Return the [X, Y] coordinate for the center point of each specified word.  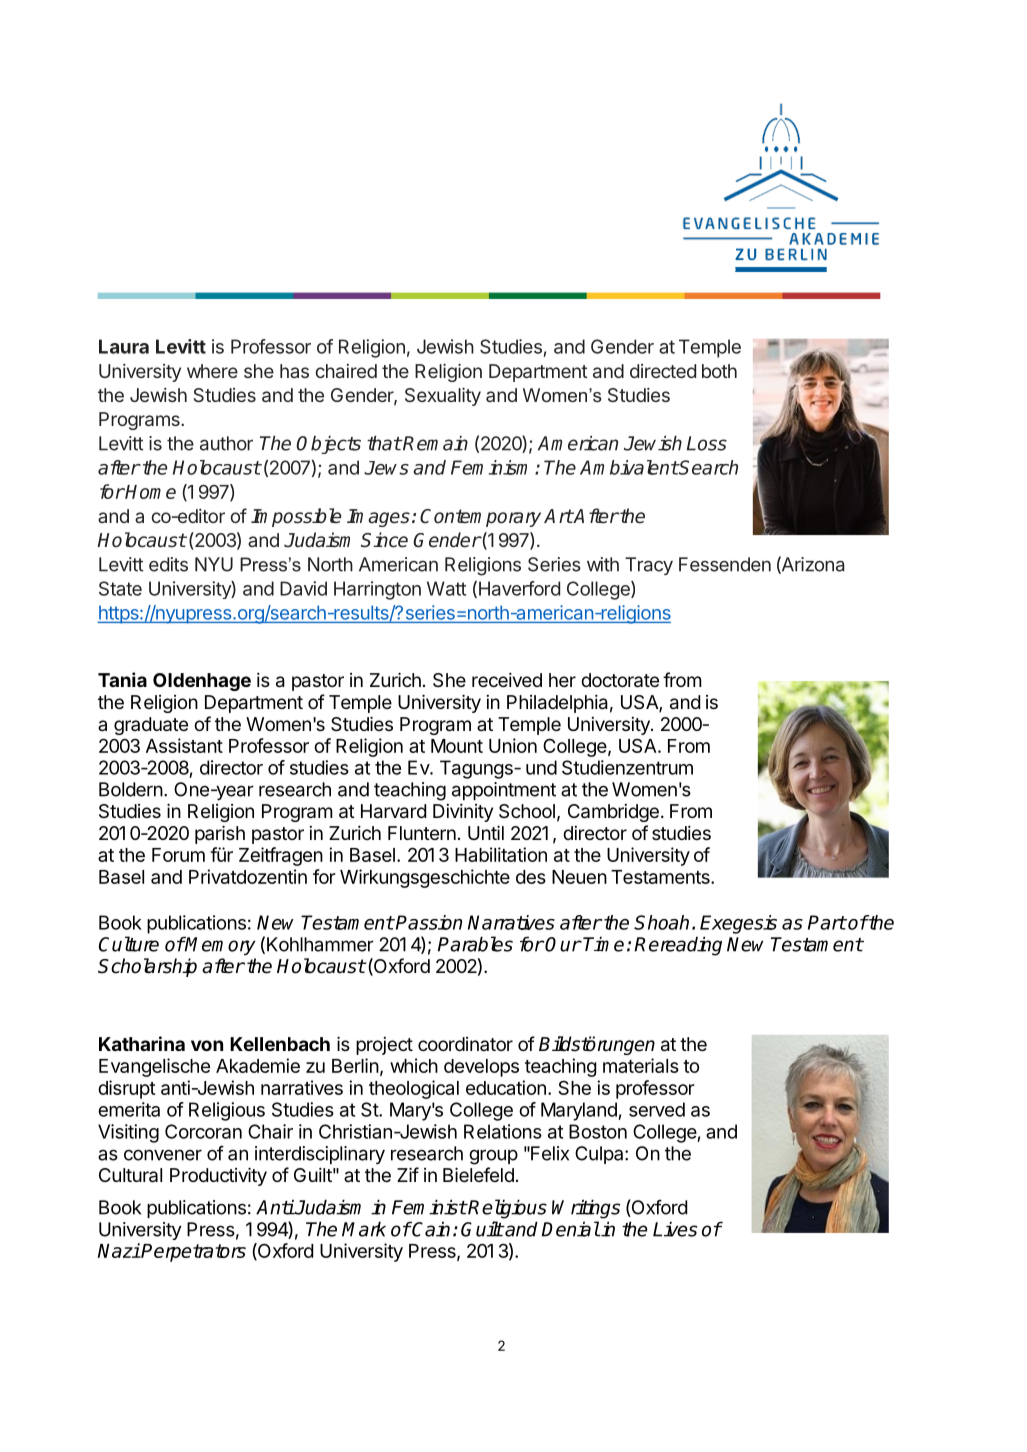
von [207, 1045]
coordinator [465, 1044]
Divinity [463, 813]
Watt [446, 588]
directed [663, 371]
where [212, 371]
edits [168, 564]
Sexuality [443, 397]
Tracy [649, 566]
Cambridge [613, 813]
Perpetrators [193, 1253]
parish [220, 834]
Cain [430, 1229]
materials [641, 1065]
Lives [675, 1229]
